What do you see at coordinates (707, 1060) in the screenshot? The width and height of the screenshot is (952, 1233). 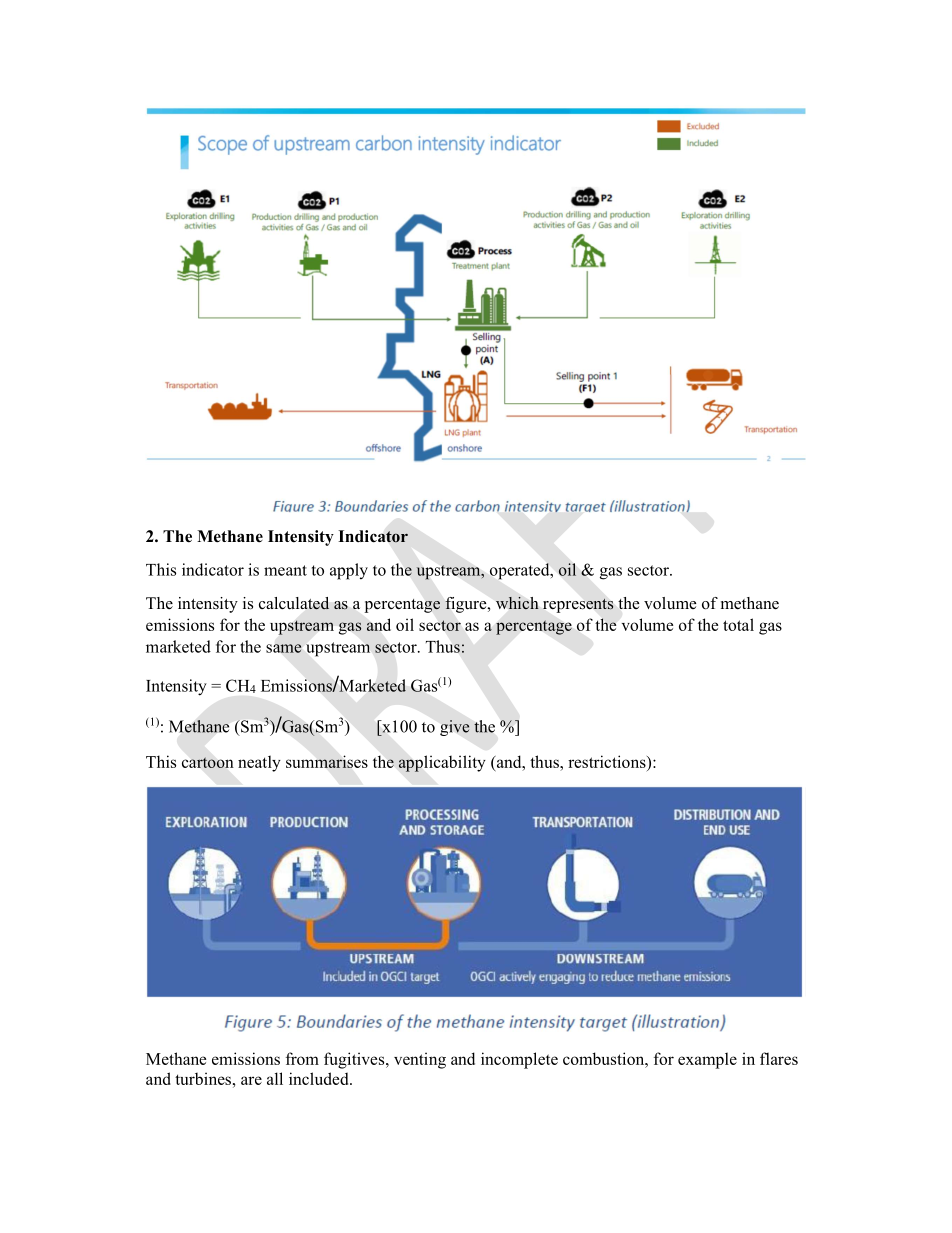 I see `example` at bounding box center [707, 1060].
